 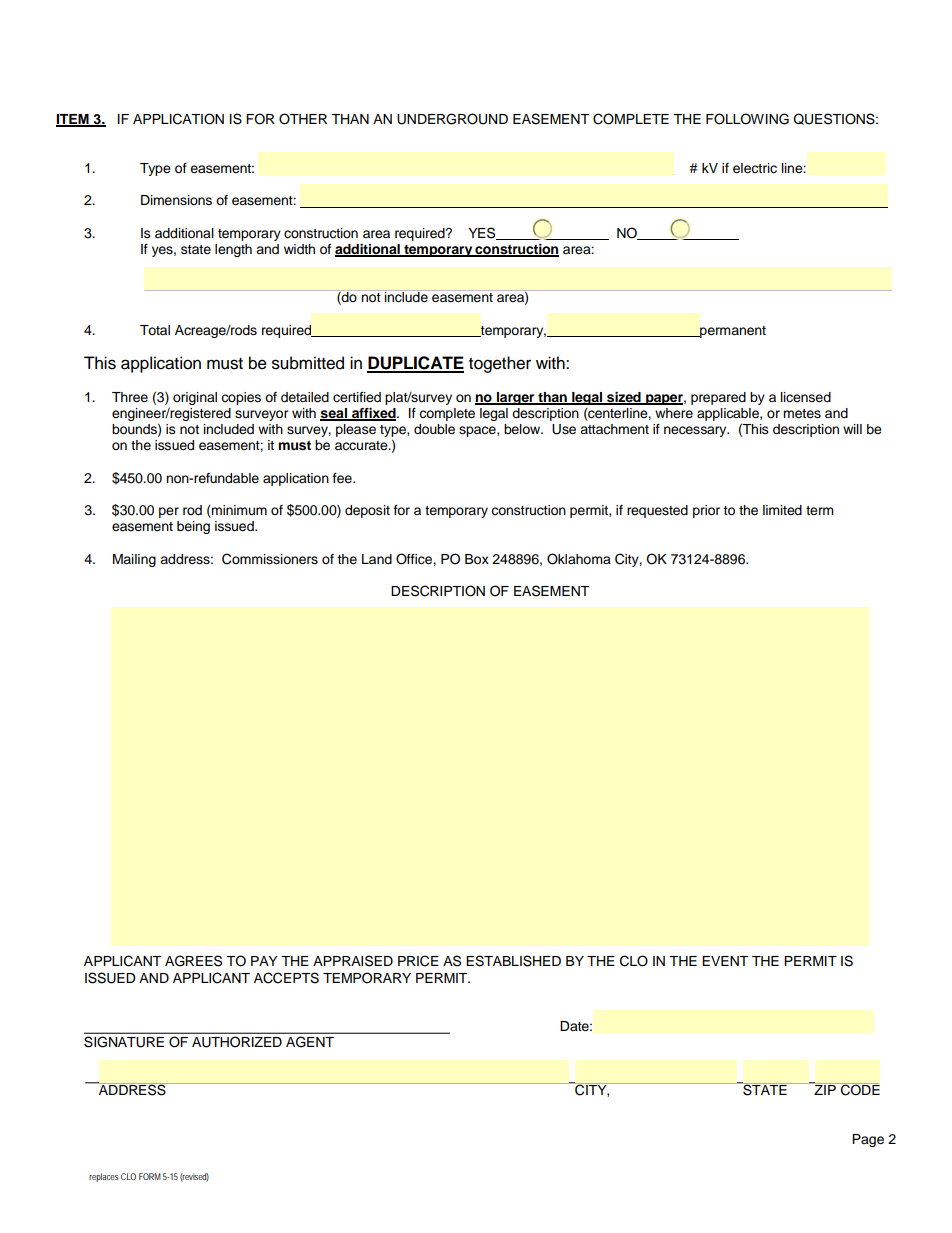 What do you see at coordinates (755, 168) in the screenshot?
I see `electric` at bounding box center [755, 168].
